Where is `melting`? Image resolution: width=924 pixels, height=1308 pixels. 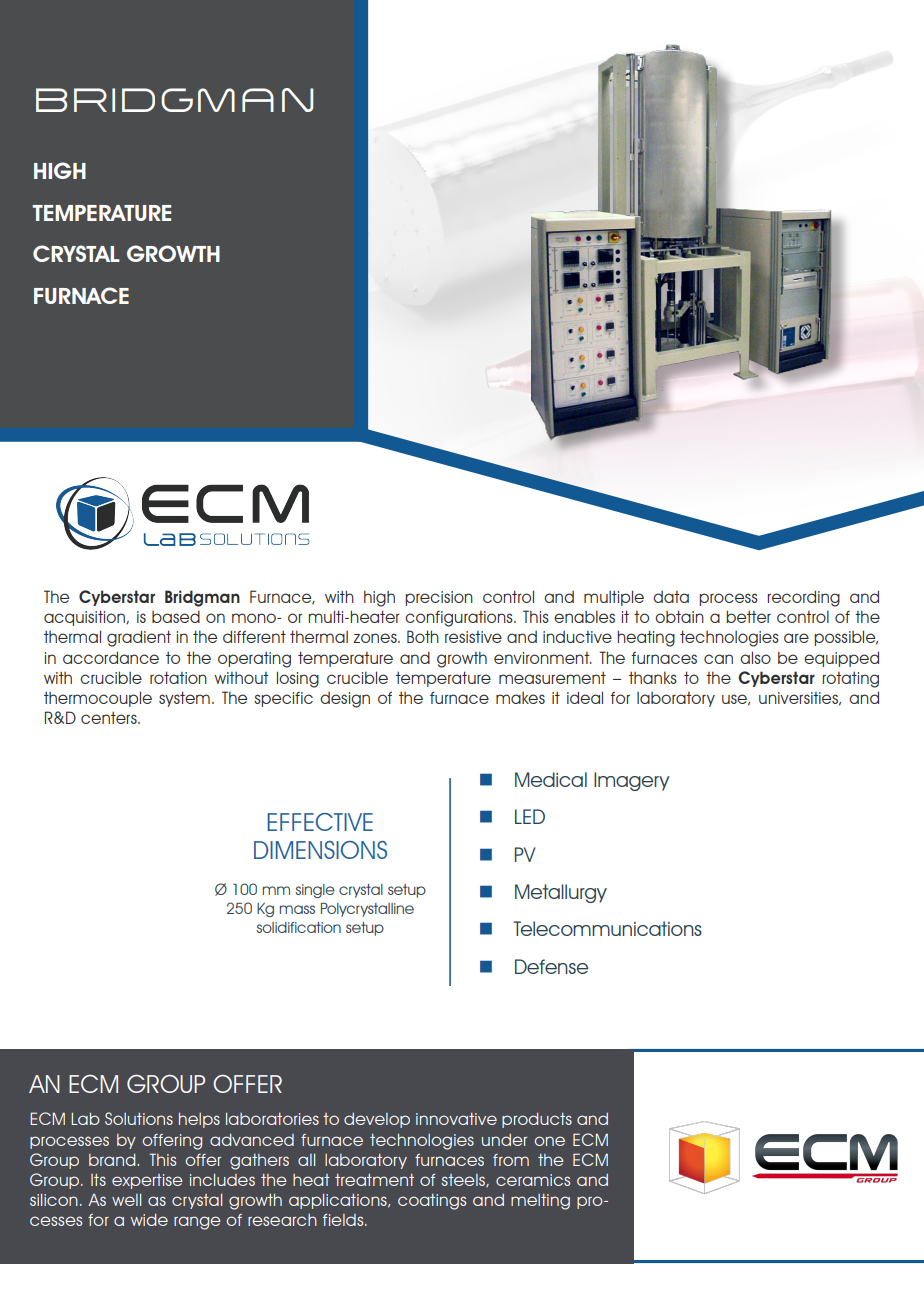 melting is located at coordinates (540, 1202).
